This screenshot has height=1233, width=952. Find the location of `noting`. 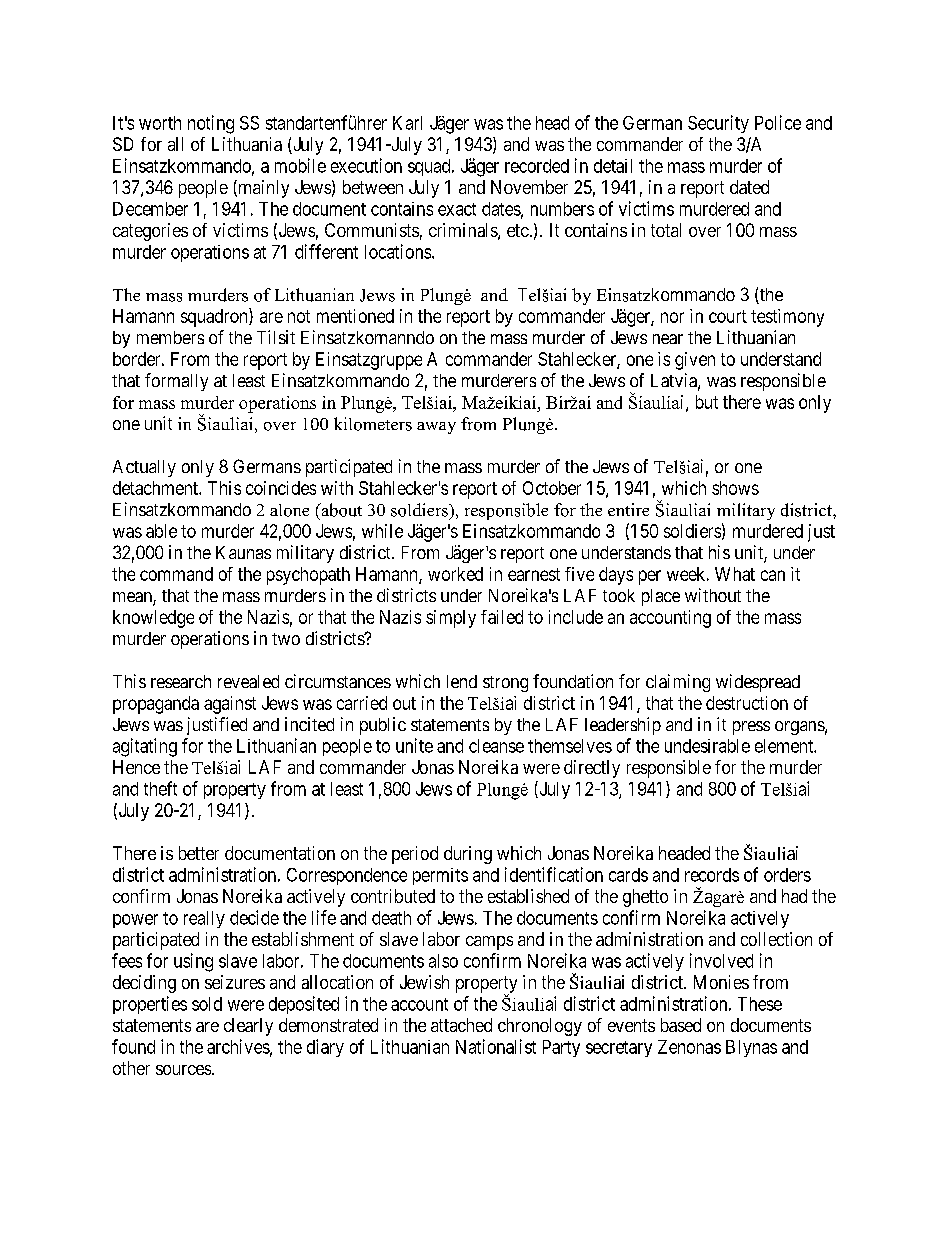

noting is located at coordinates (211, 124).
